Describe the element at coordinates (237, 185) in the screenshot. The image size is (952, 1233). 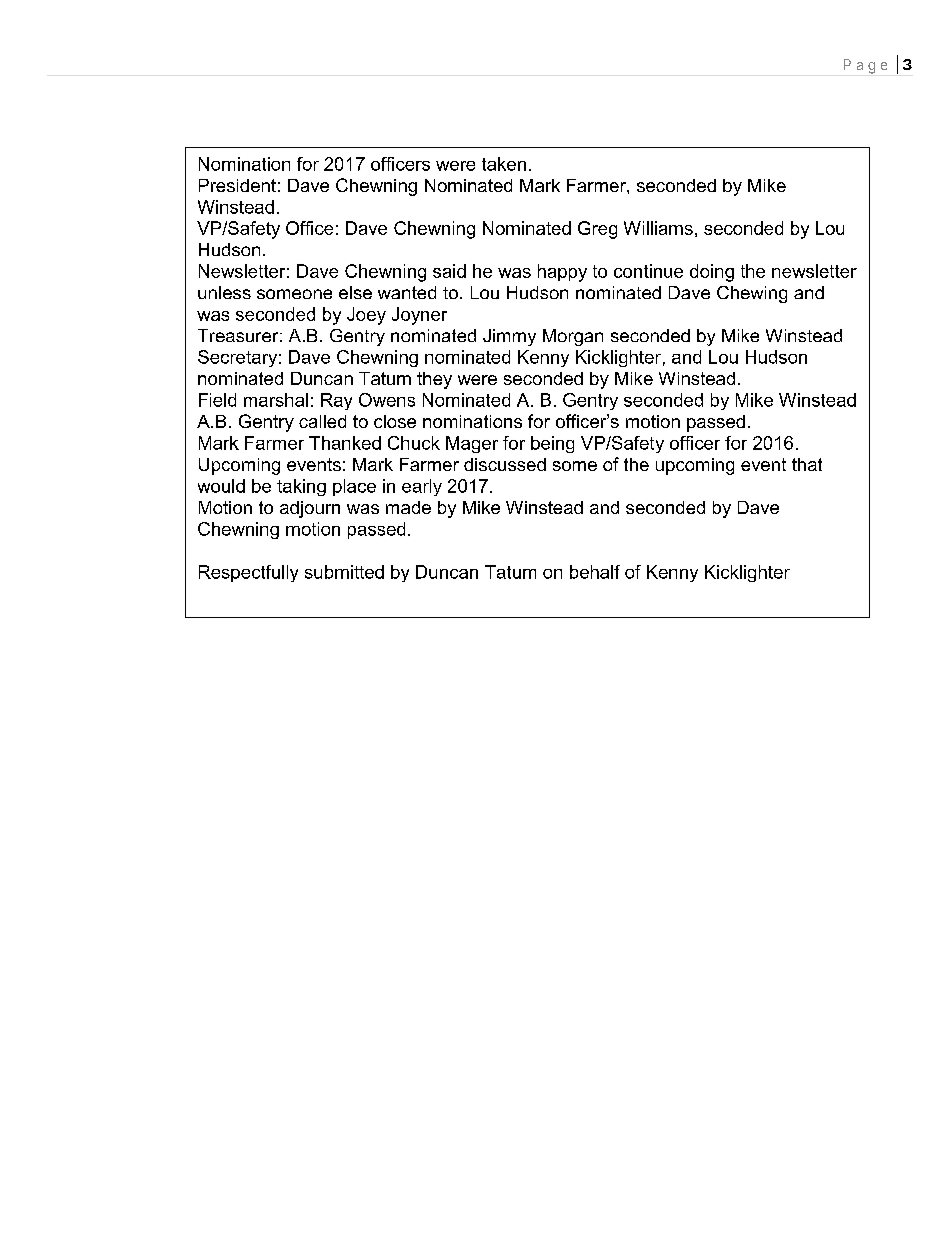
I see `President` at that location.
